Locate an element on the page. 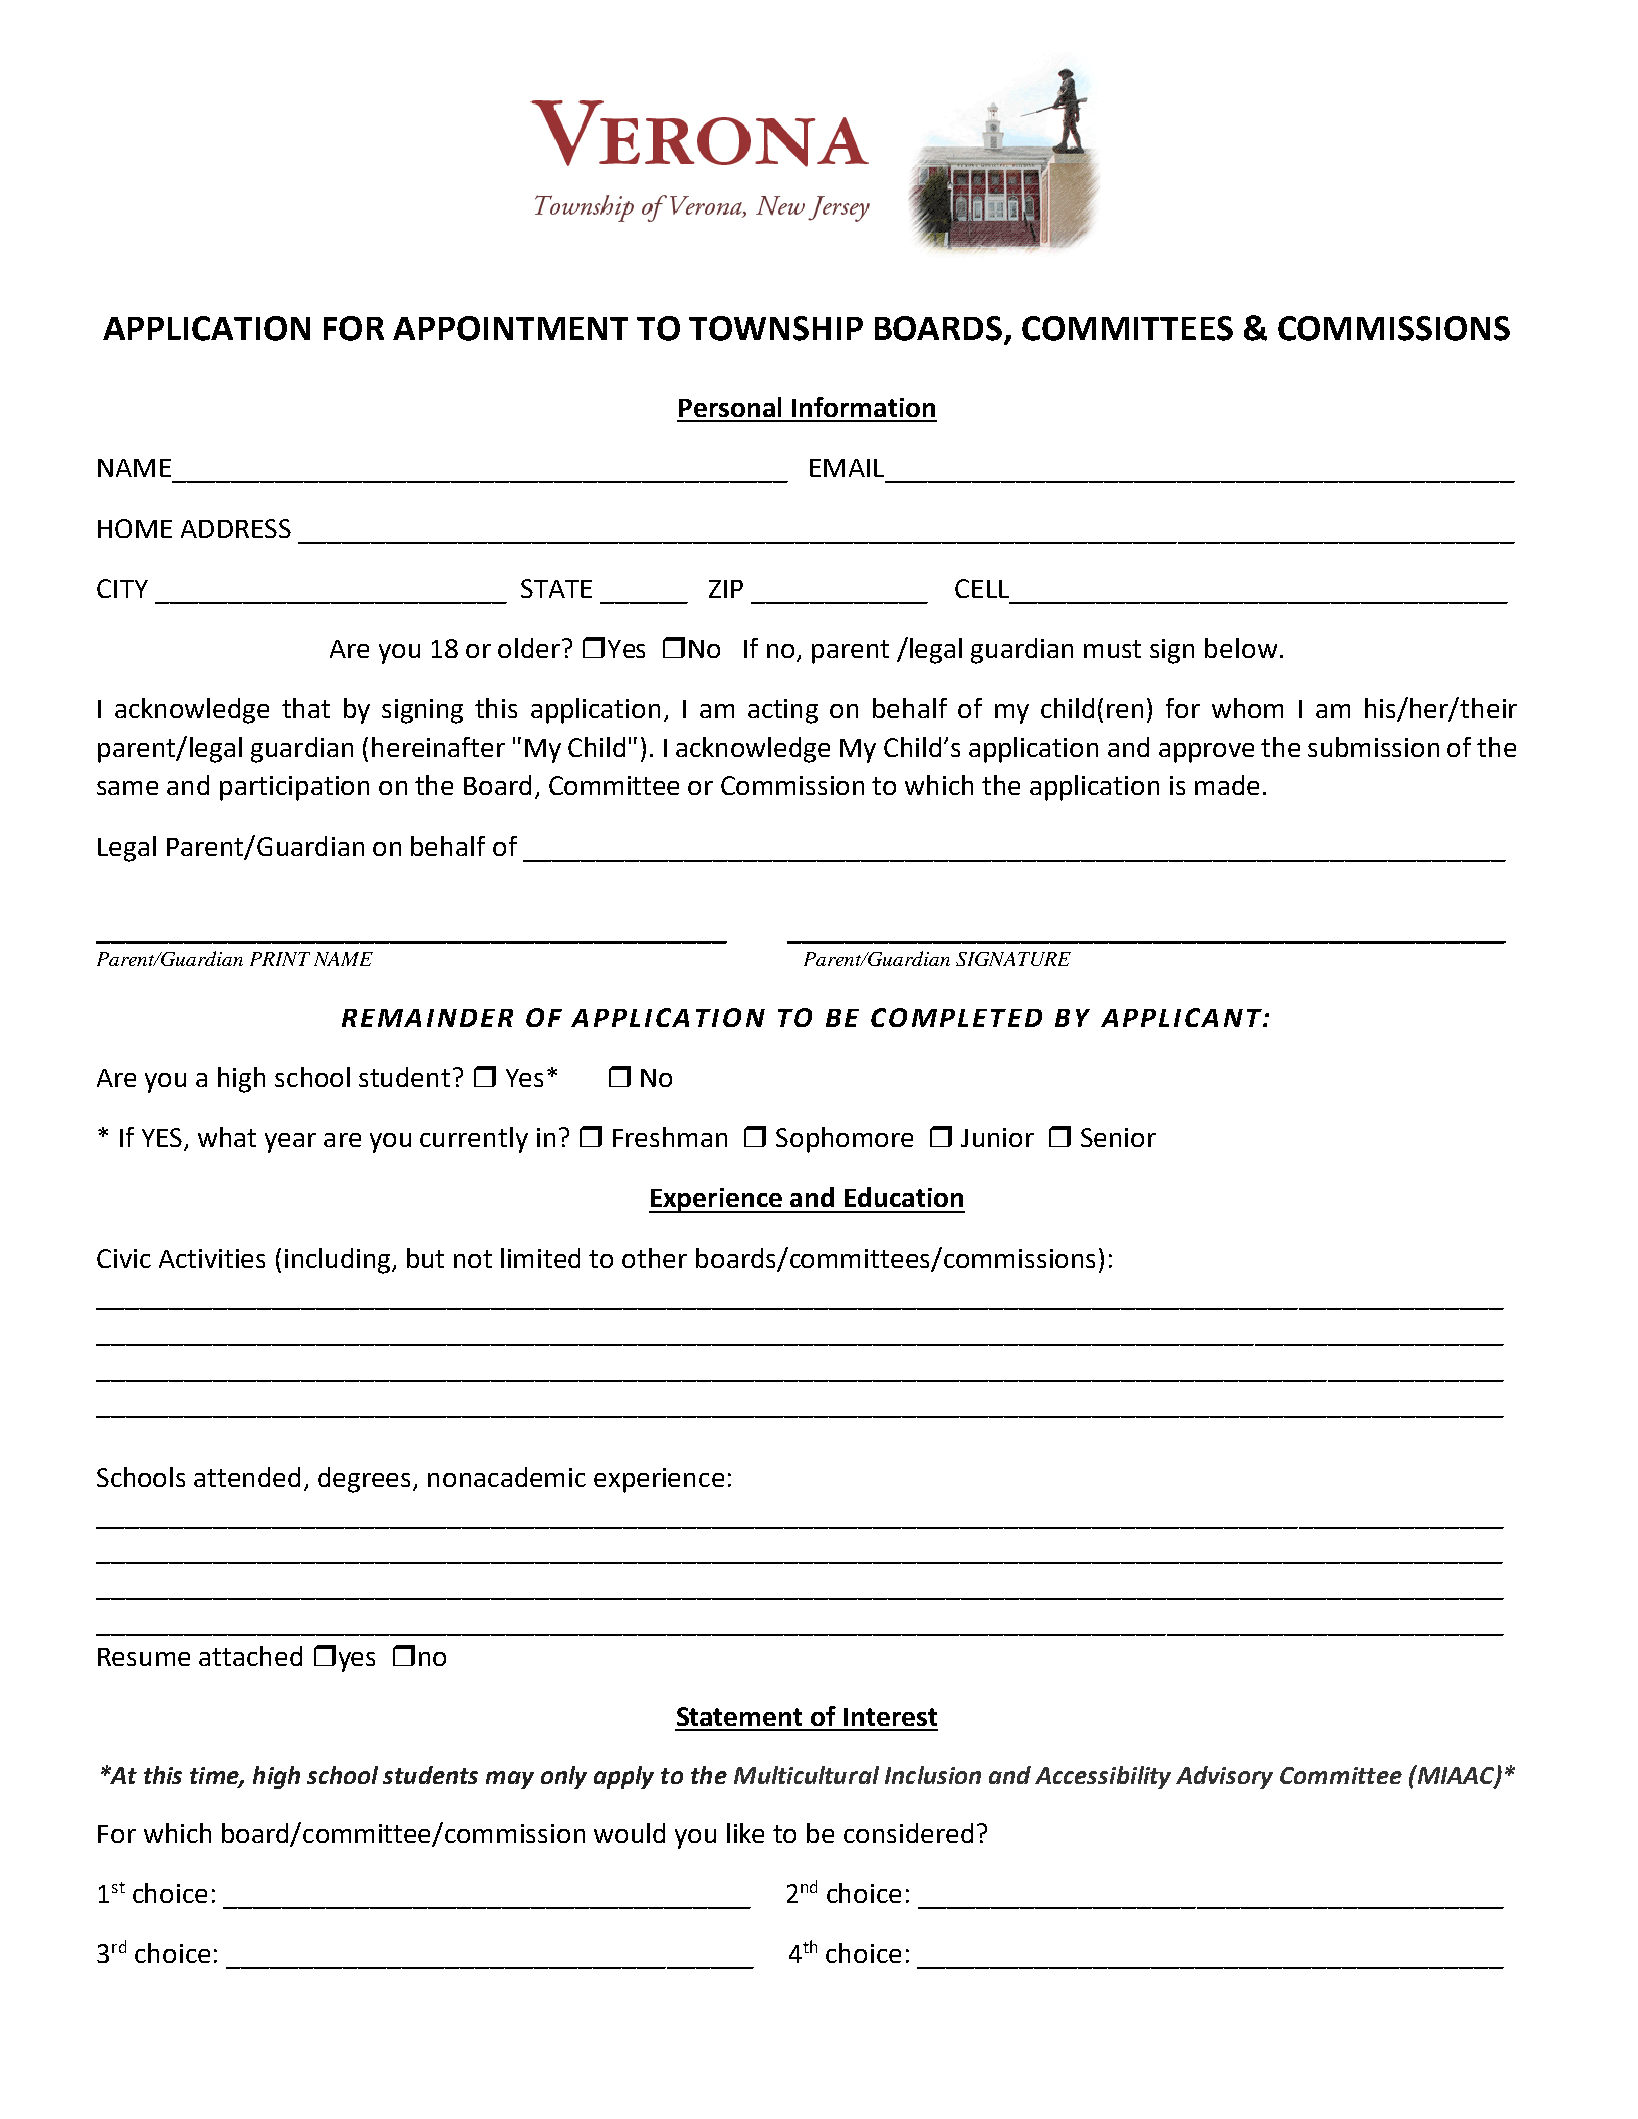 This image has width=1638, height=2119. acting is located at coordinates (783, 711).
